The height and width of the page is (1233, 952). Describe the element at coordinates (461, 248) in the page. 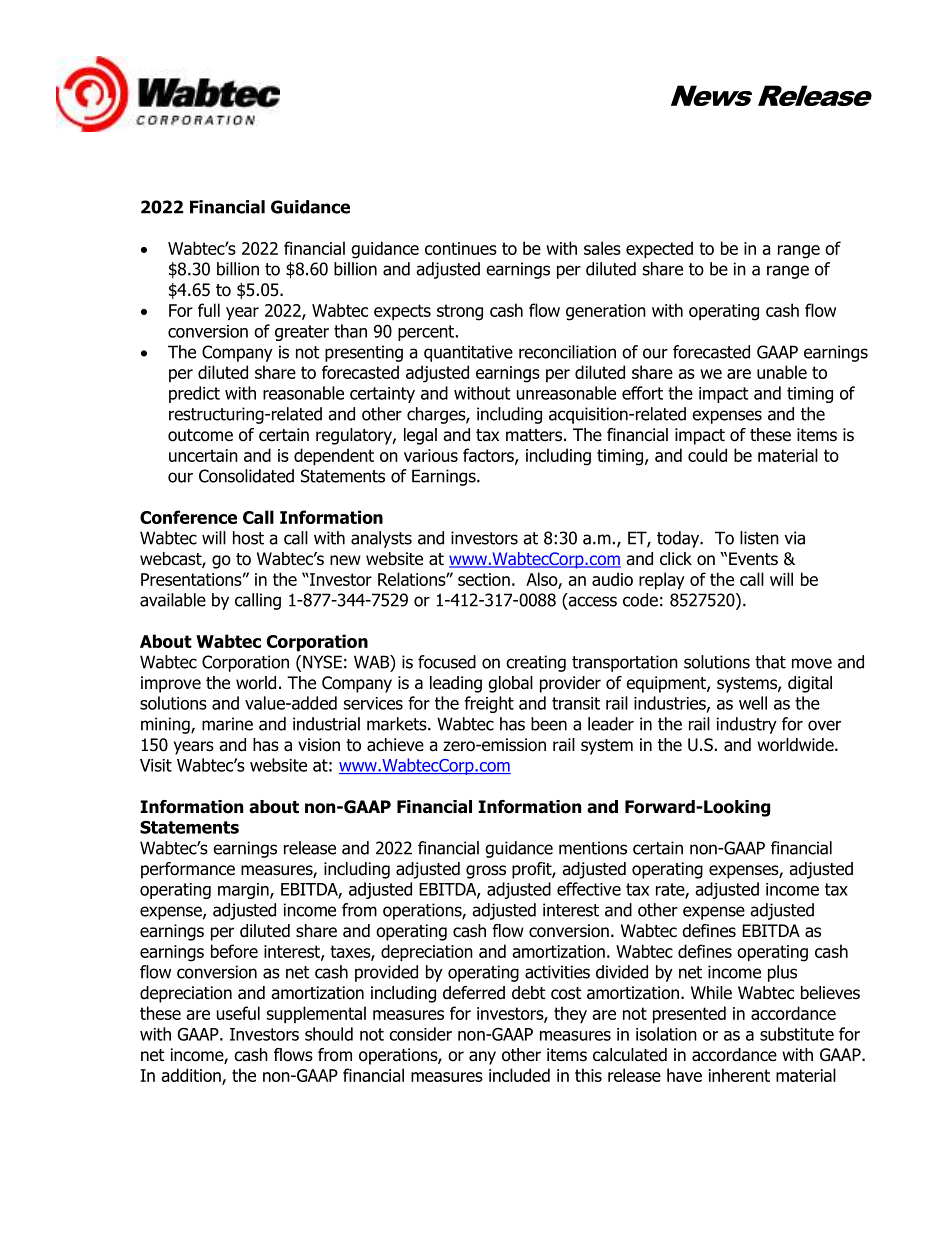

I see `continues` at that location.
